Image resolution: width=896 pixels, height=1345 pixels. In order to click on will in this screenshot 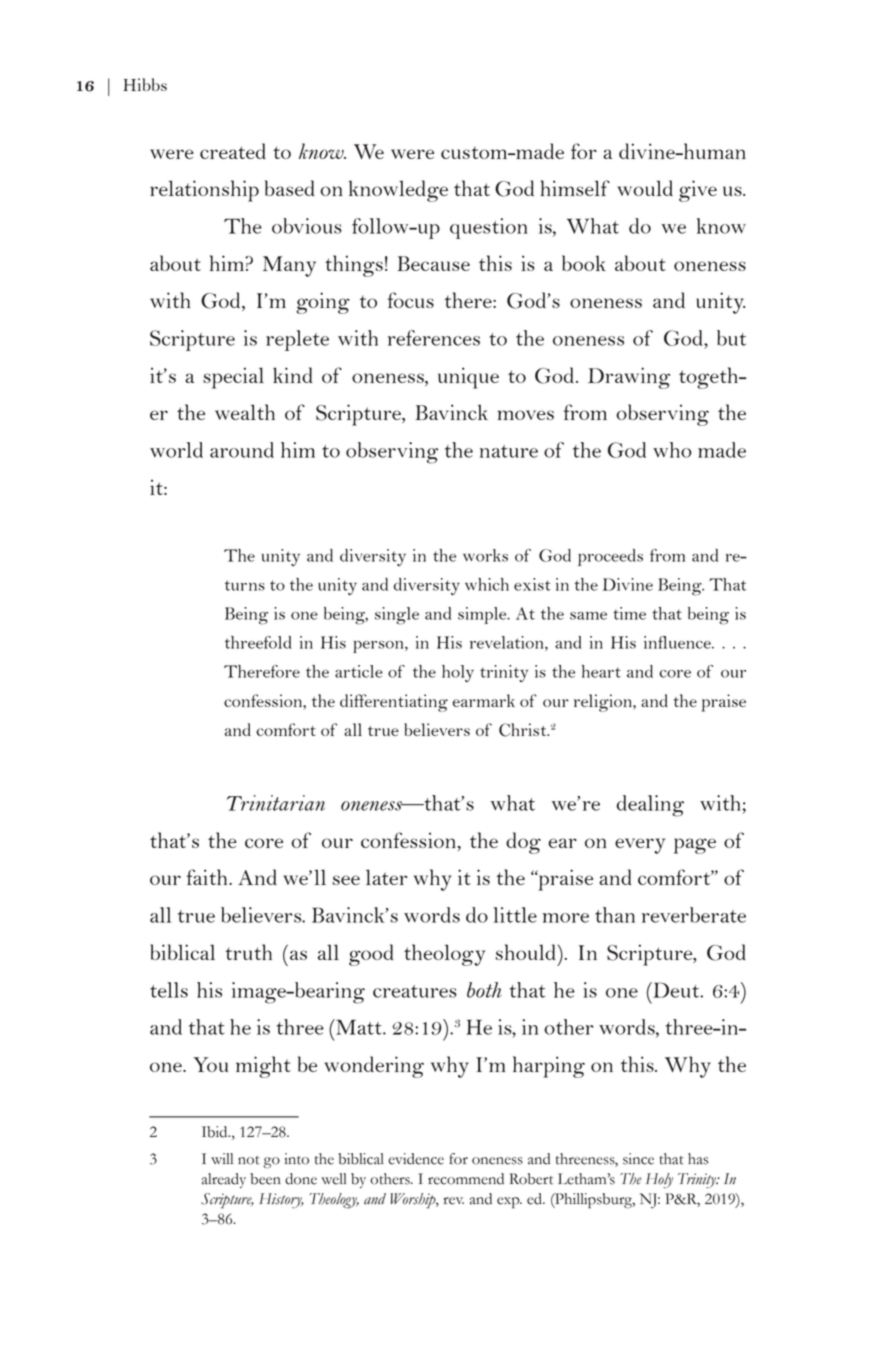, I will do `click(222, 1158)`.
